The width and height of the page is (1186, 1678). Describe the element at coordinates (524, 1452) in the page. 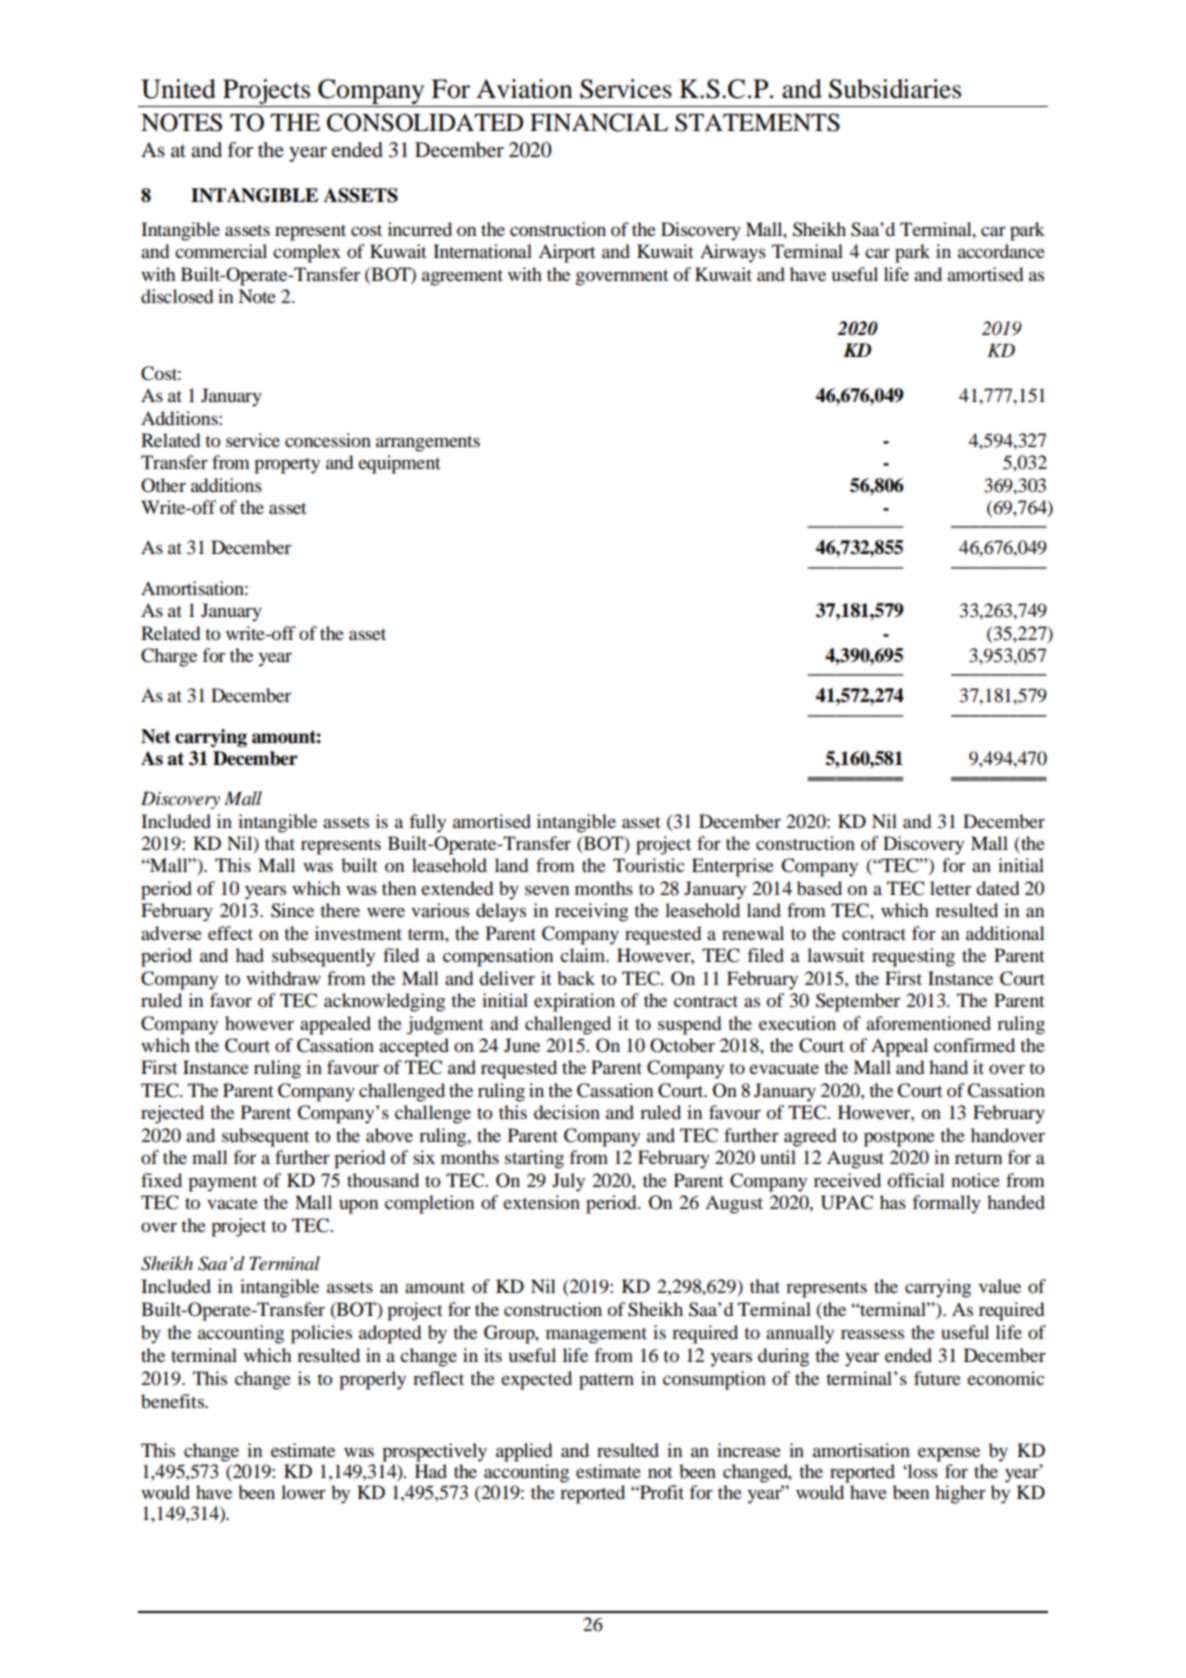

I see `applied` at that location.
